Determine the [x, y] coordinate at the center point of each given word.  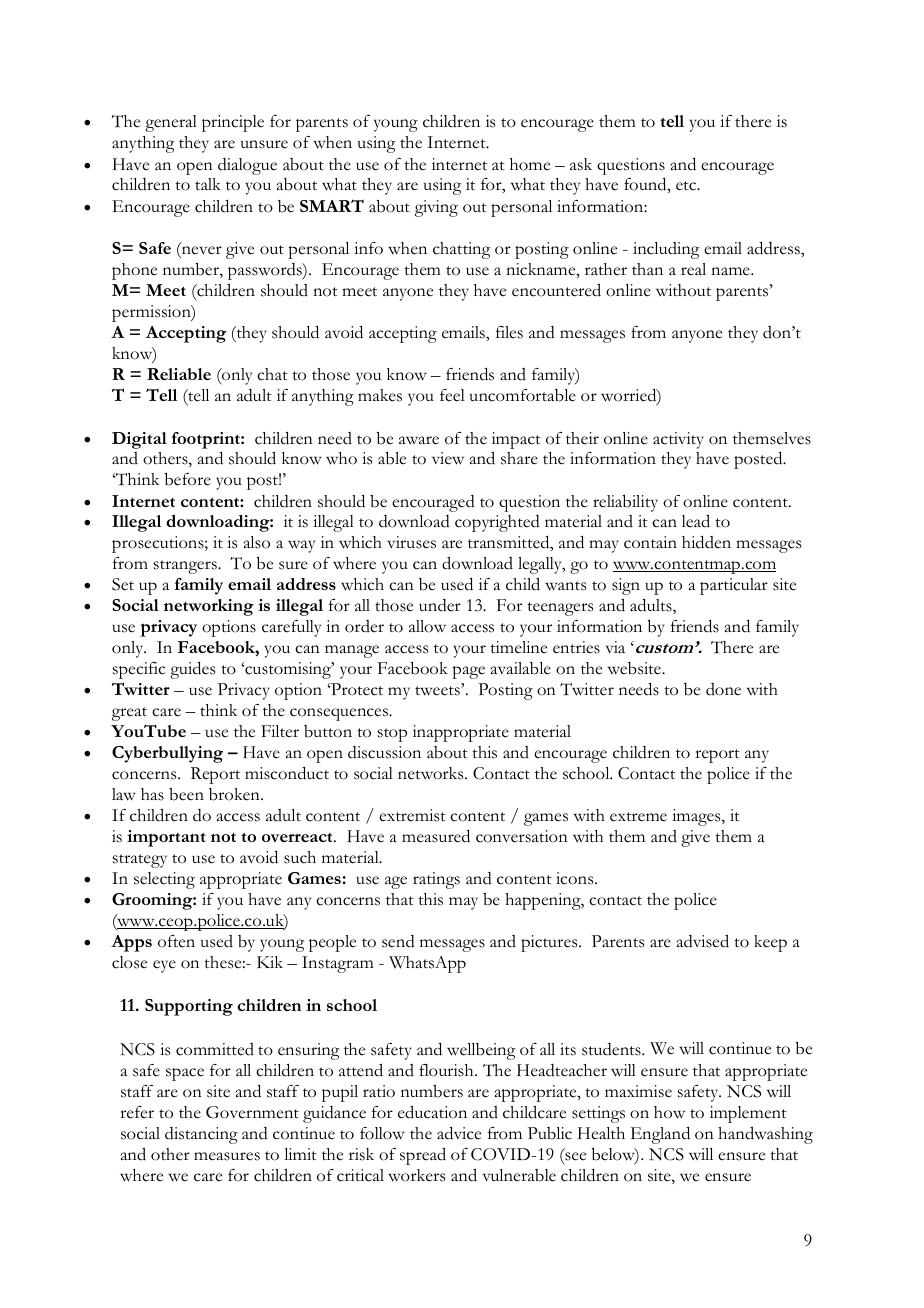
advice [459, 1133]
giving [436, 208]
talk [208, 184]
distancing [201, 1135]
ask [581, 164]
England [660, 1135]
